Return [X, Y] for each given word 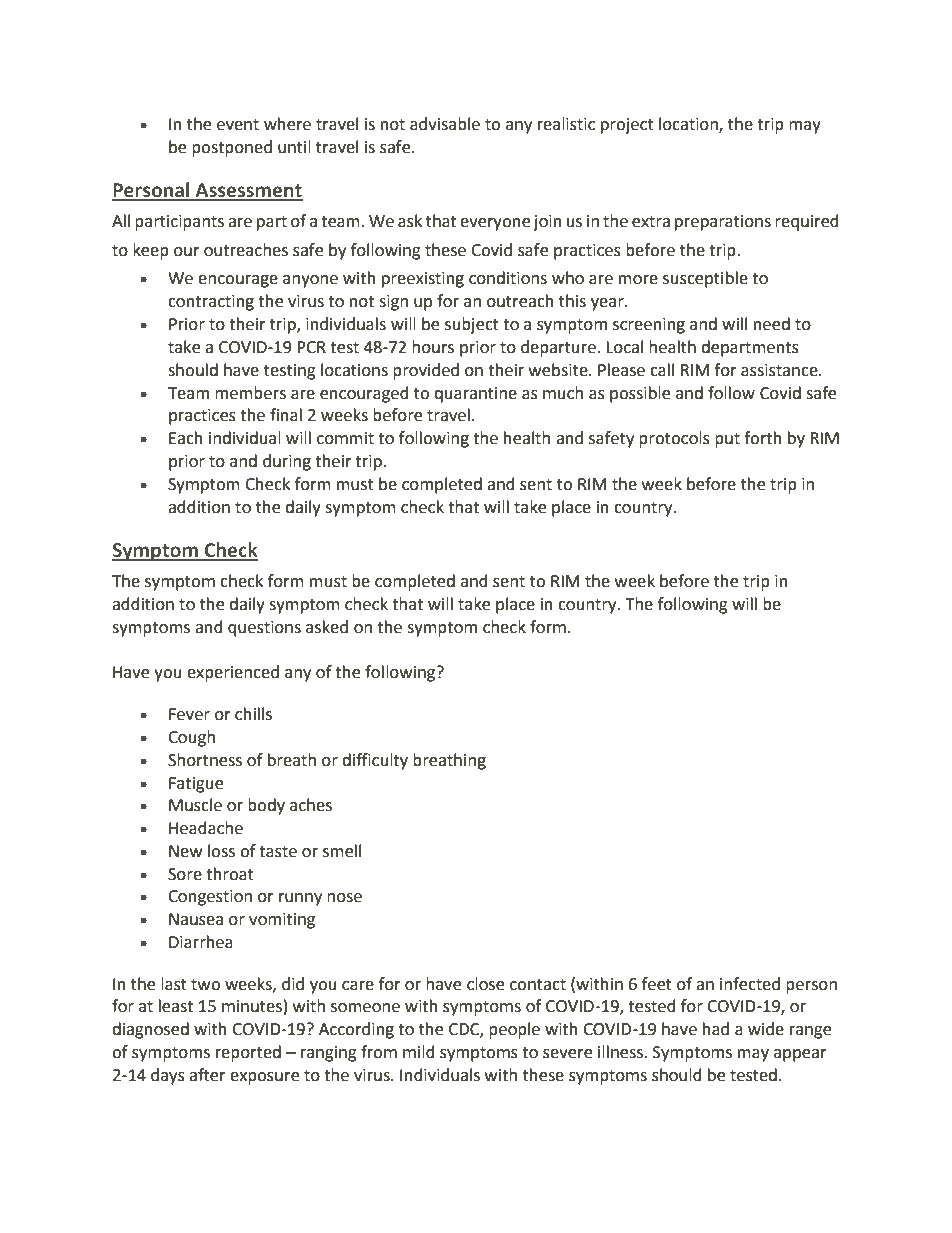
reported [248, 1053]
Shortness [205, 760]
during [287, 462]
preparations [723, 223]
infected [750, 984]
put [727, 440]
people [514, 1030]
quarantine [475, 395]
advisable [445, 124]
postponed [232, 148]
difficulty [375, 761]
